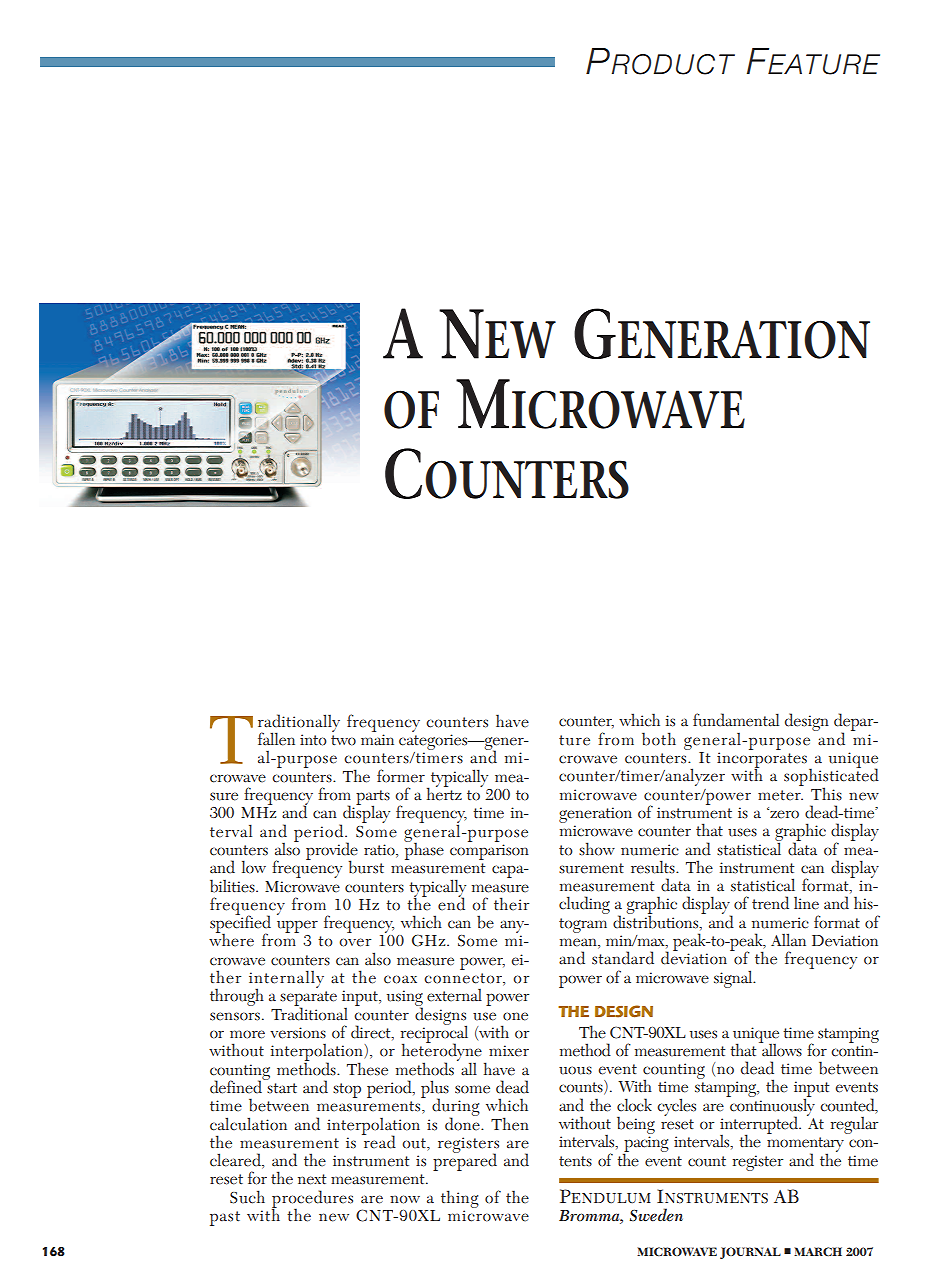 The height and width of the image is (1288, 936). I want to click on Allan, so click(788, 940).
